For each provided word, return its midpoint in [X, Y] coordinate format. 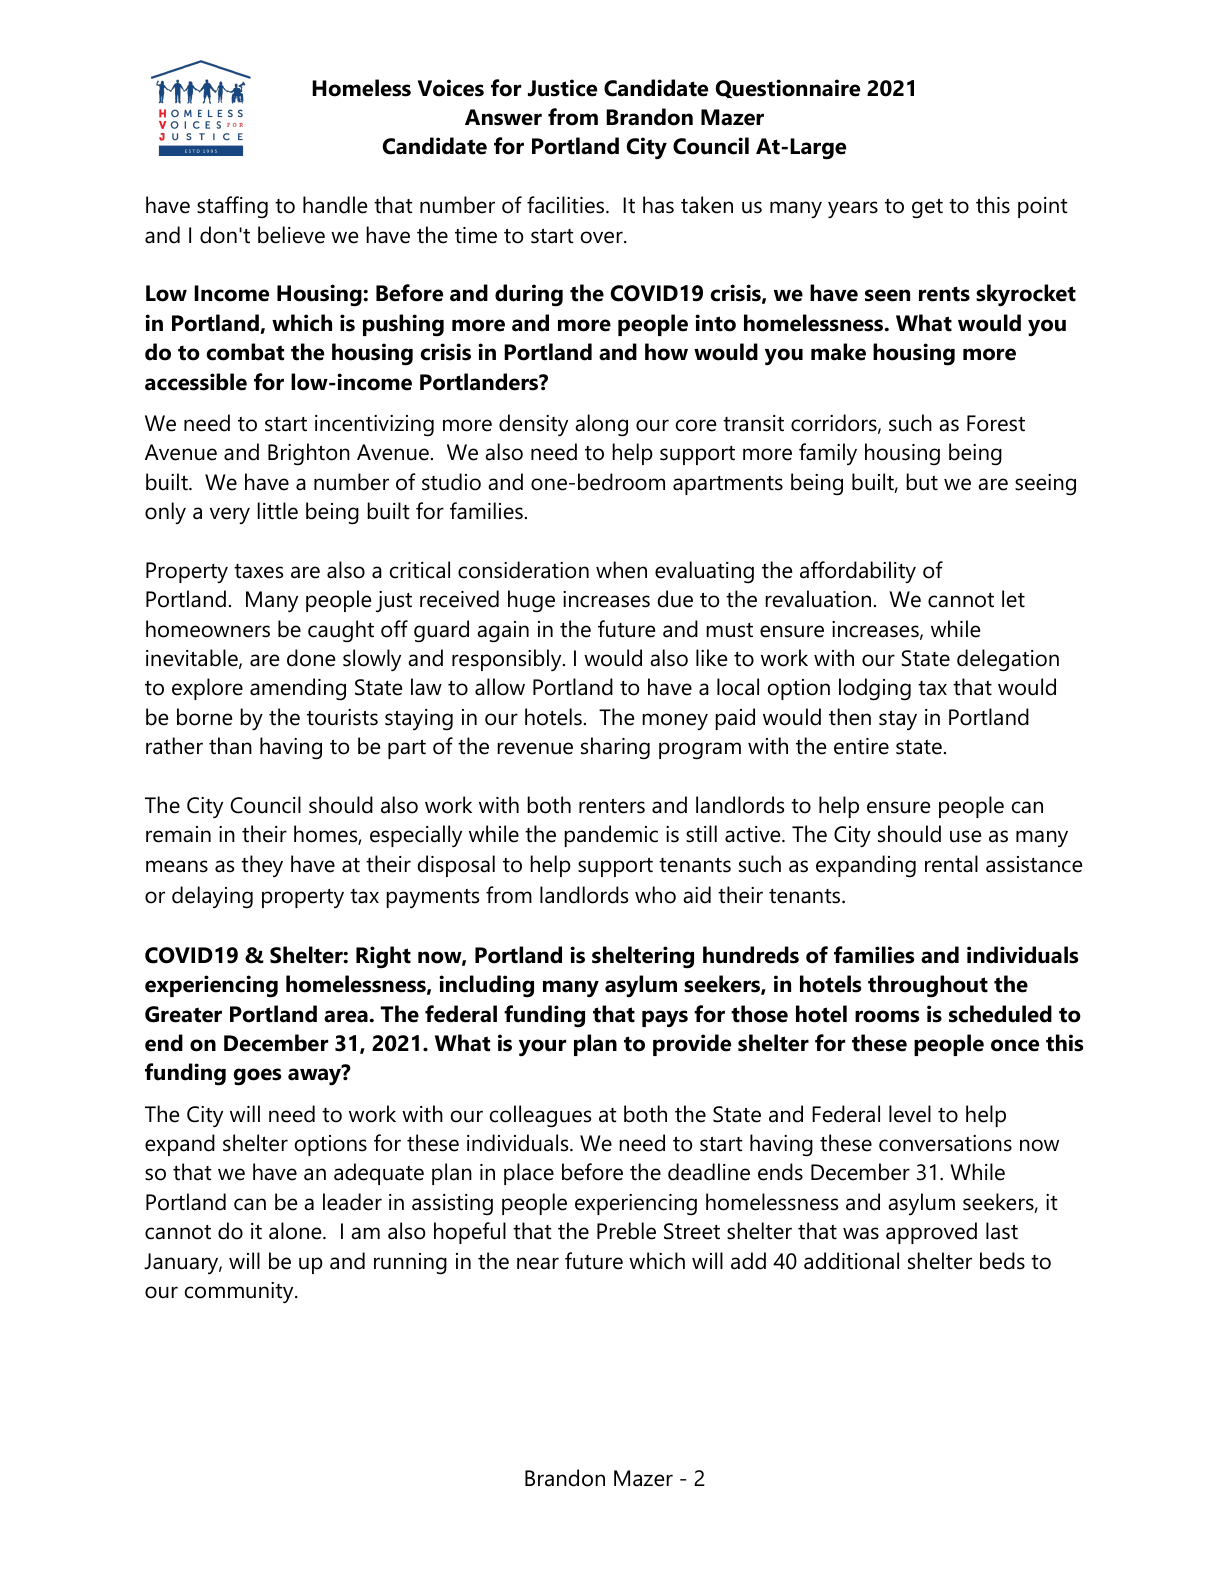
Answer [503, 117]
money [675, 721]
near [538, 1263]
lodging [875, 689]
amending [298, 689]
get [927, 208]
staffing [232, 207]
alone [296, 1231]
